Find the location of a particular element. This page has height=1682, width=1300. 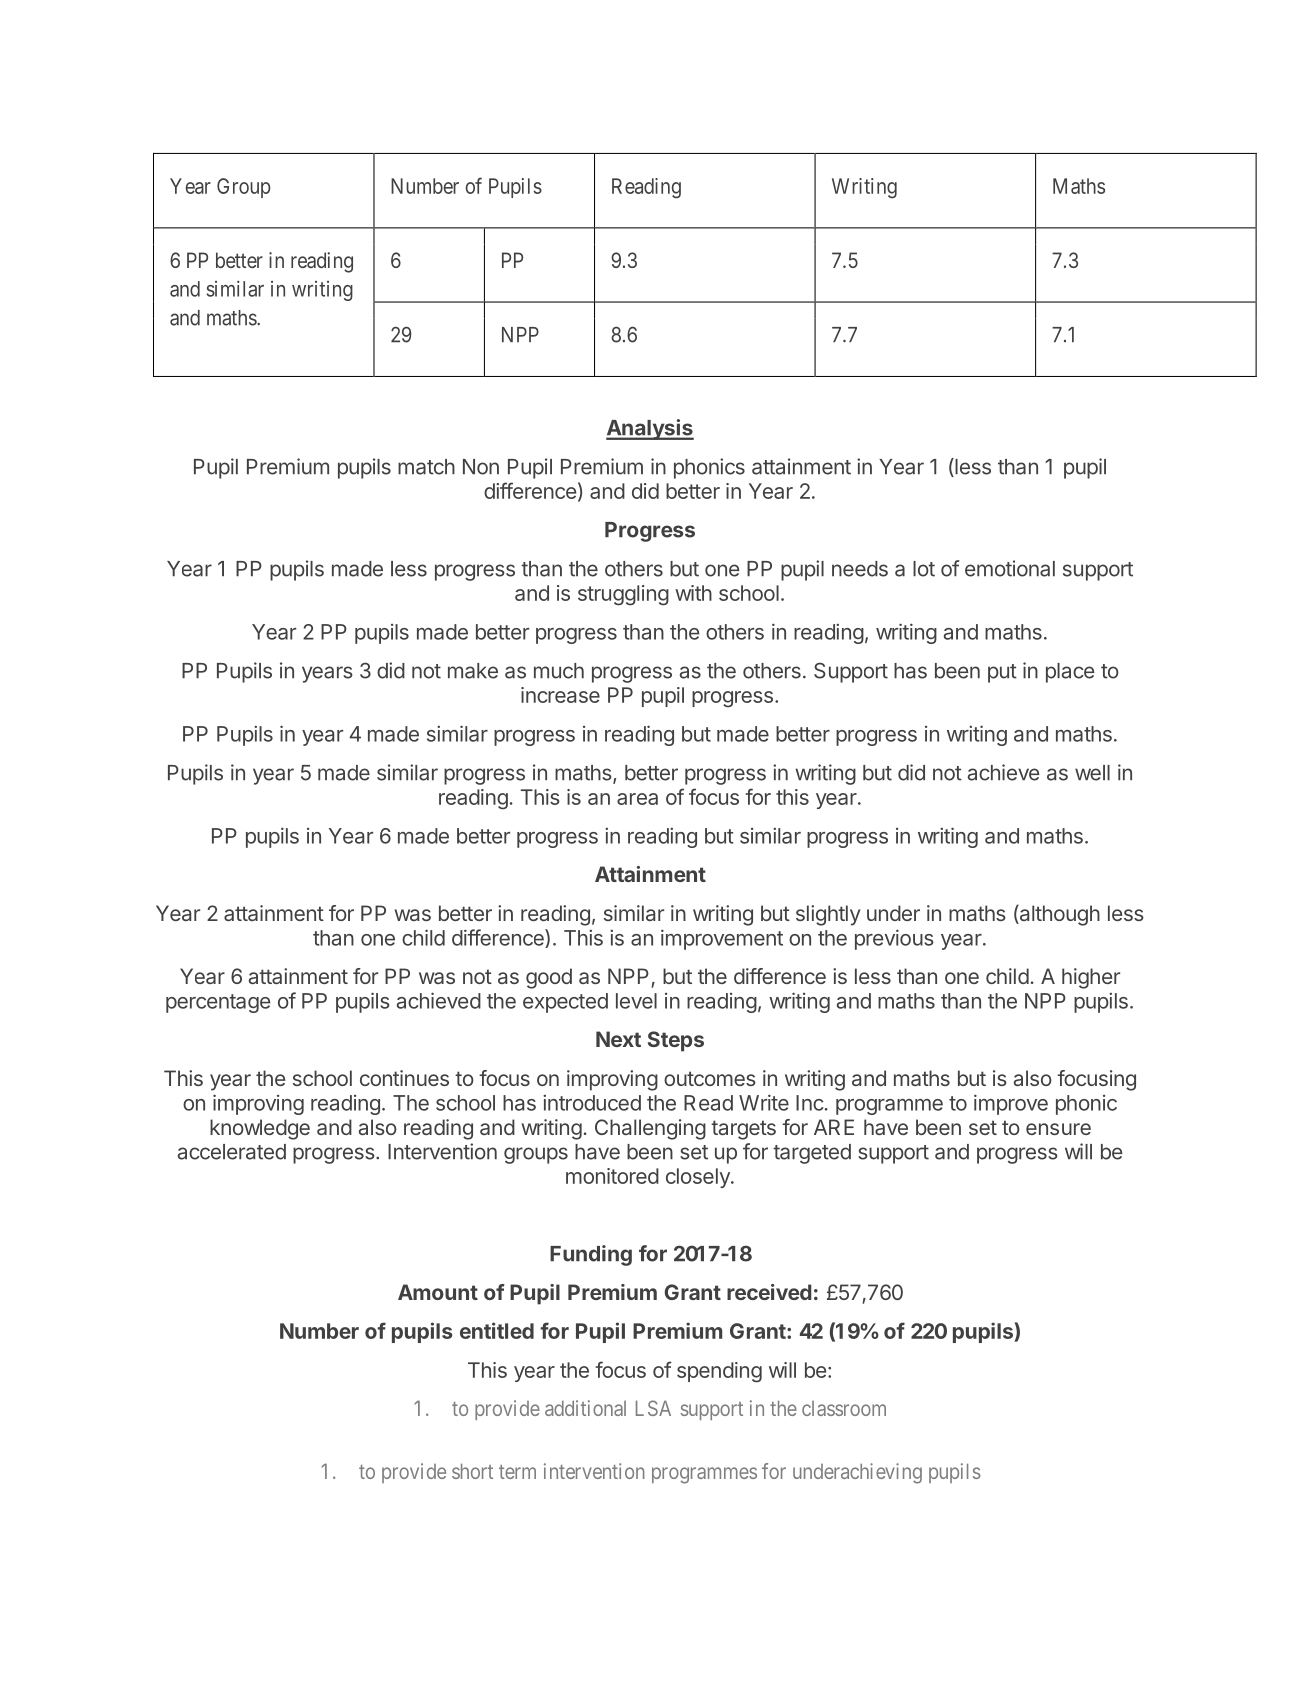

previous is located at coordinates (894, 939).
